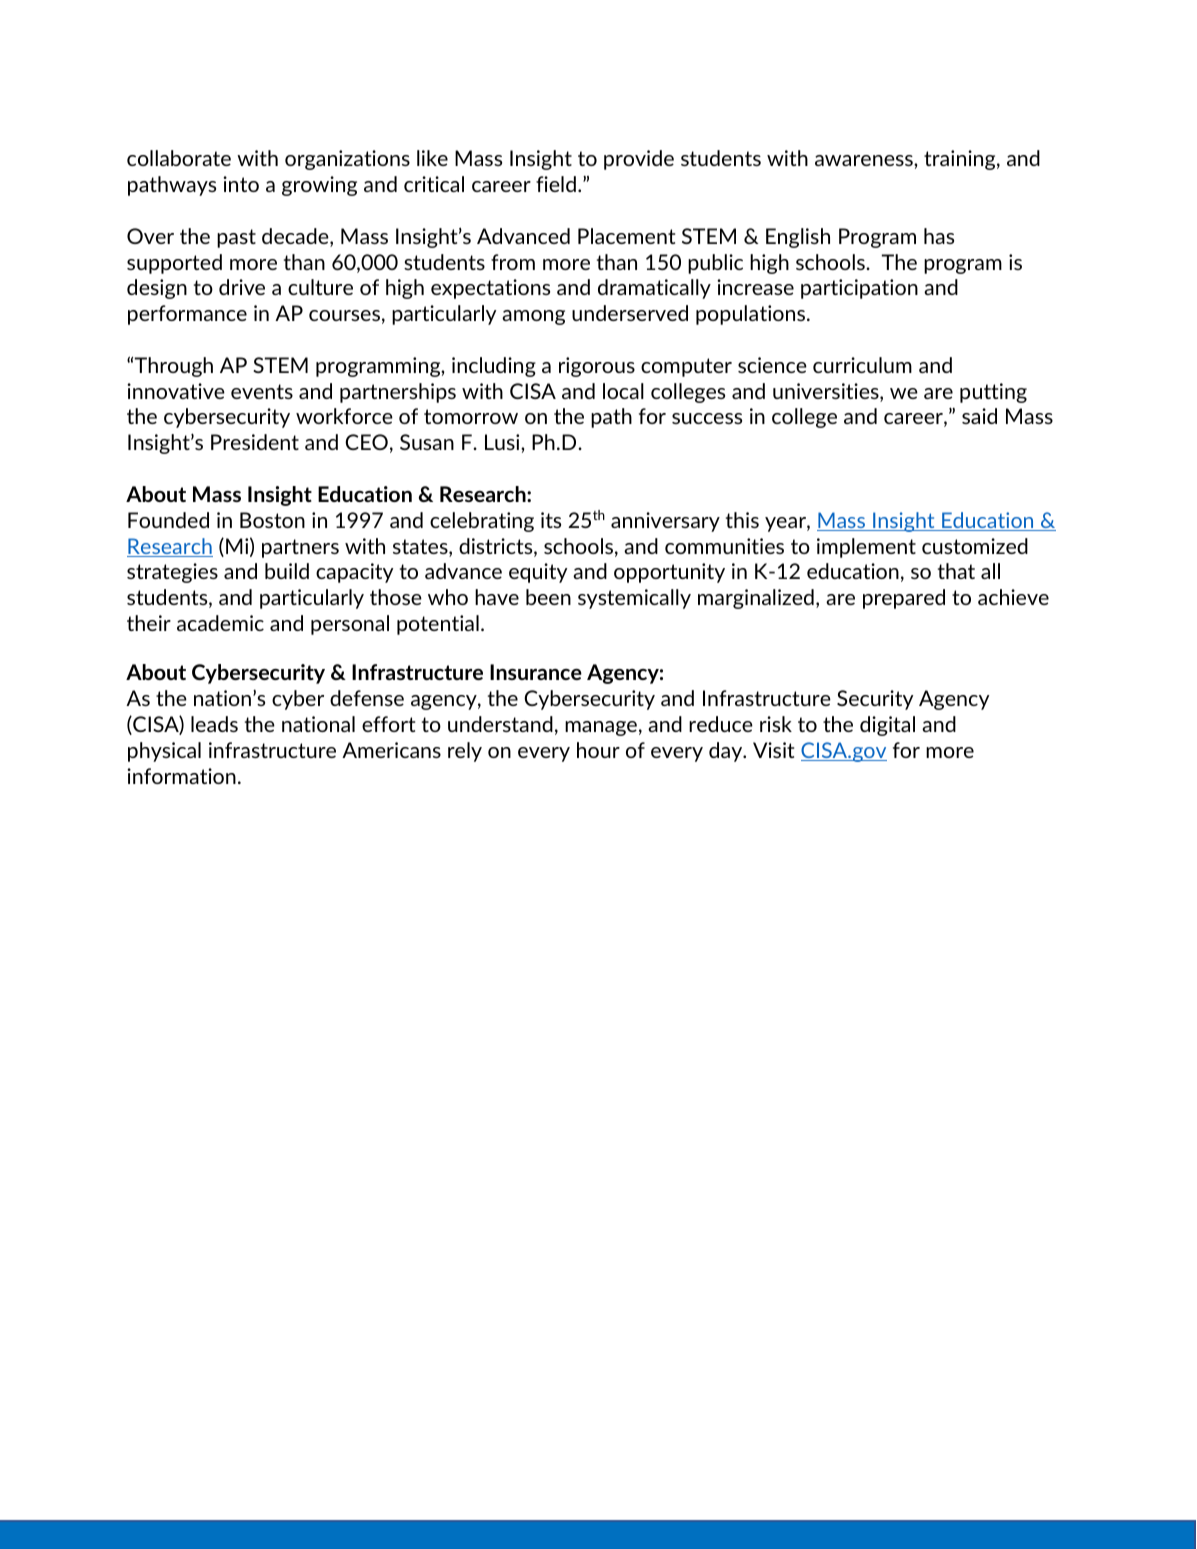 The height and width of the image is (1549, 1197). Describe the element at coordinates (956, 571) in the image. I see `that` at that location.
